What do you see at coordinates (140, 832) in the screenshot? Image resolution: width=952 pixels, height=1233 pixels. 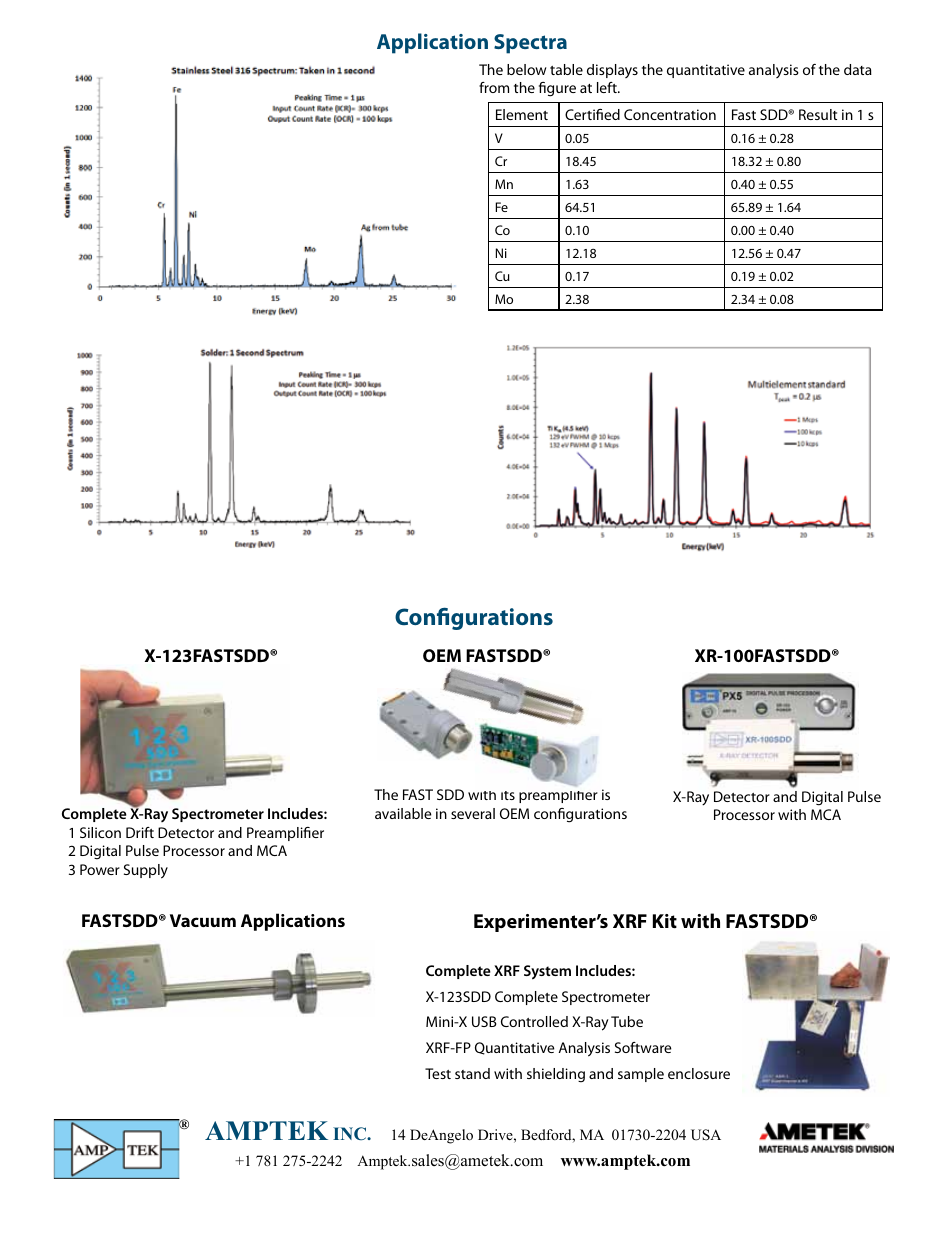 I see `Drift` at bounding box center [140, 832].
